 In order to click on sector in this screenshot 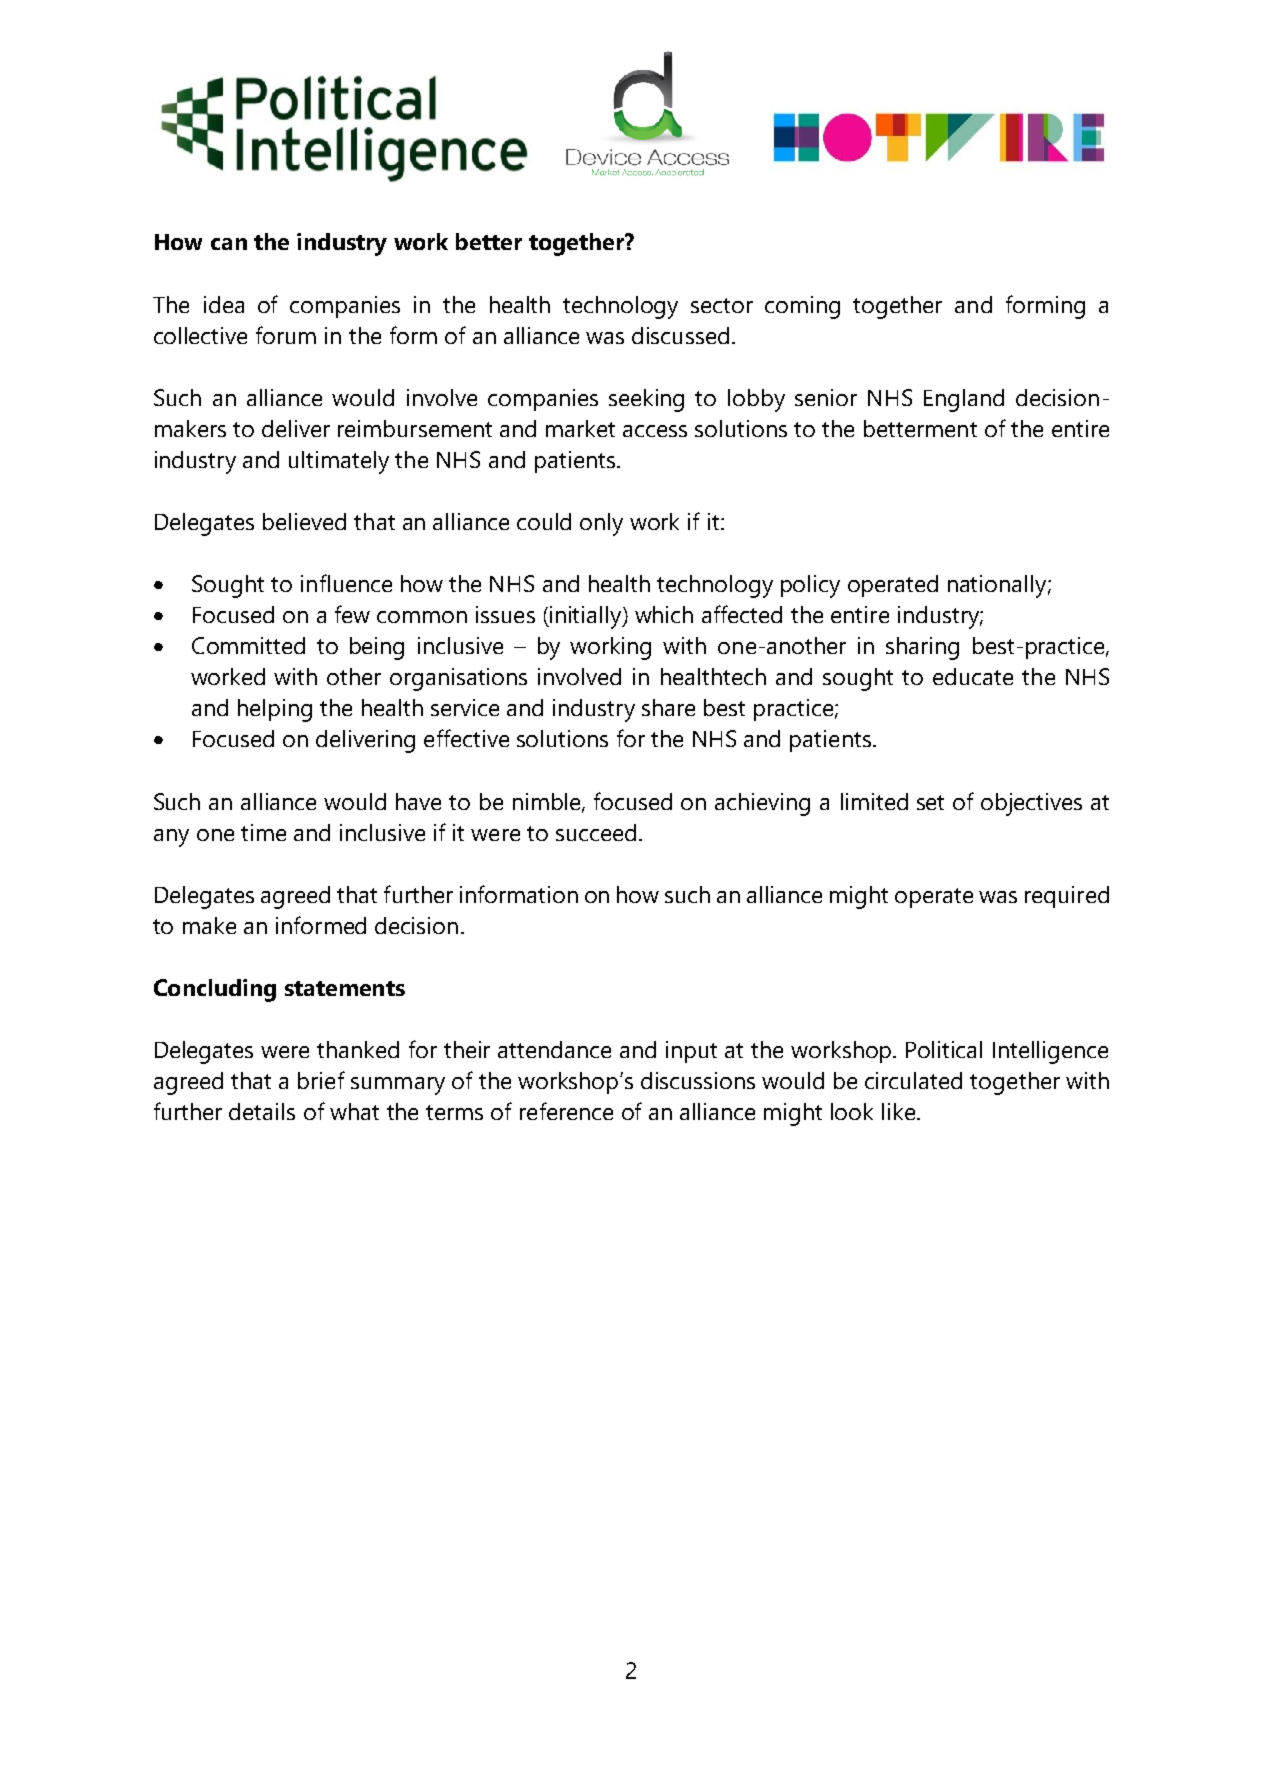, I will do `click(722, 305)`.
